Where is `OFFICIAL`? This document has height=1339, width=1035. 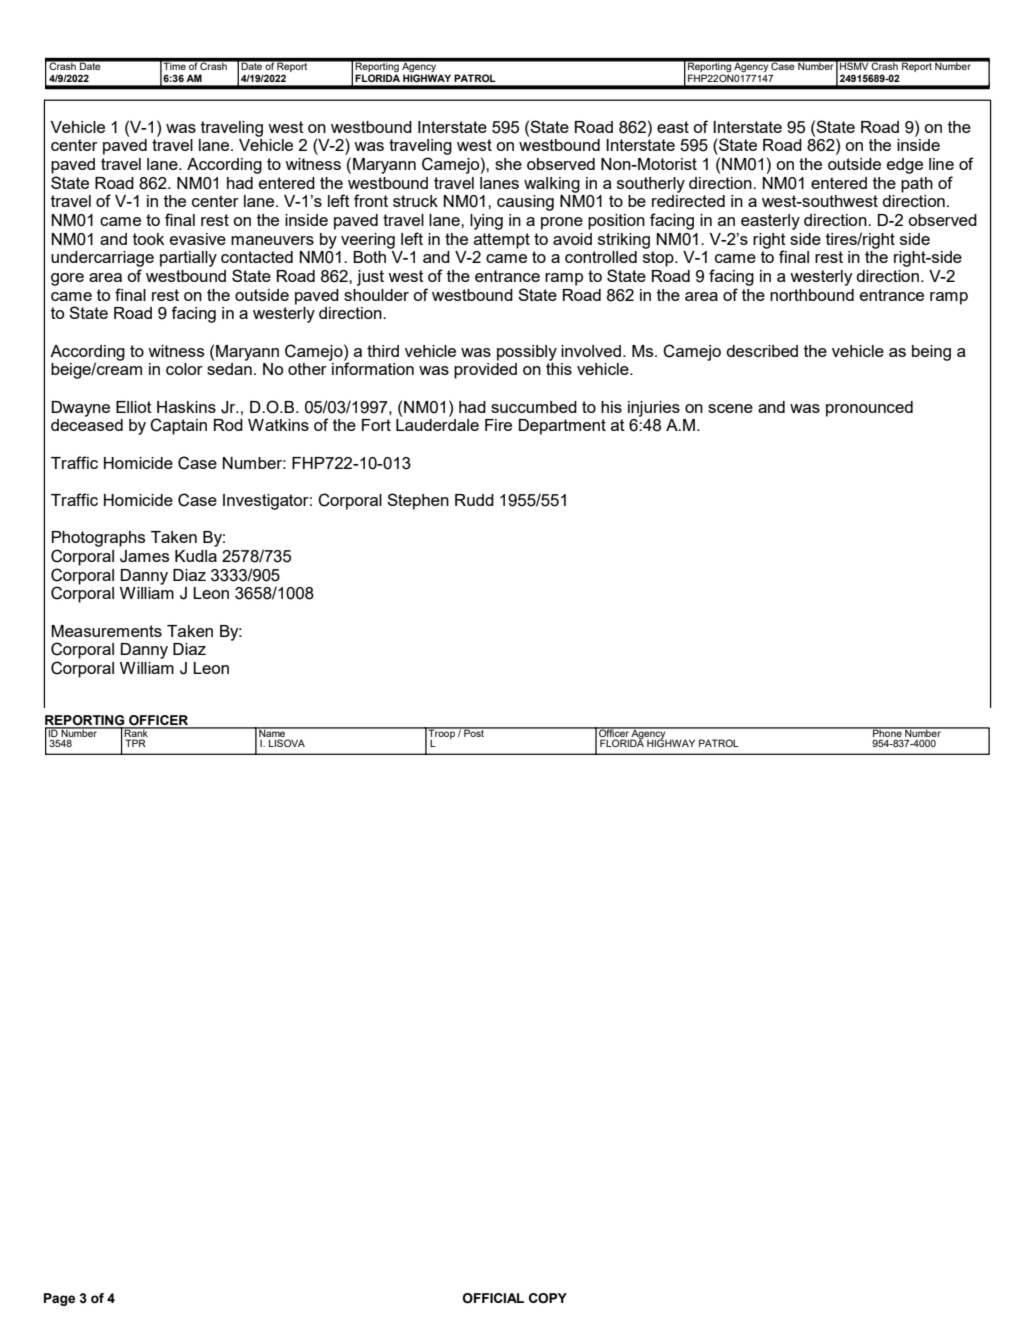
OFFICIAL is located at coordinates (493, 1298).
